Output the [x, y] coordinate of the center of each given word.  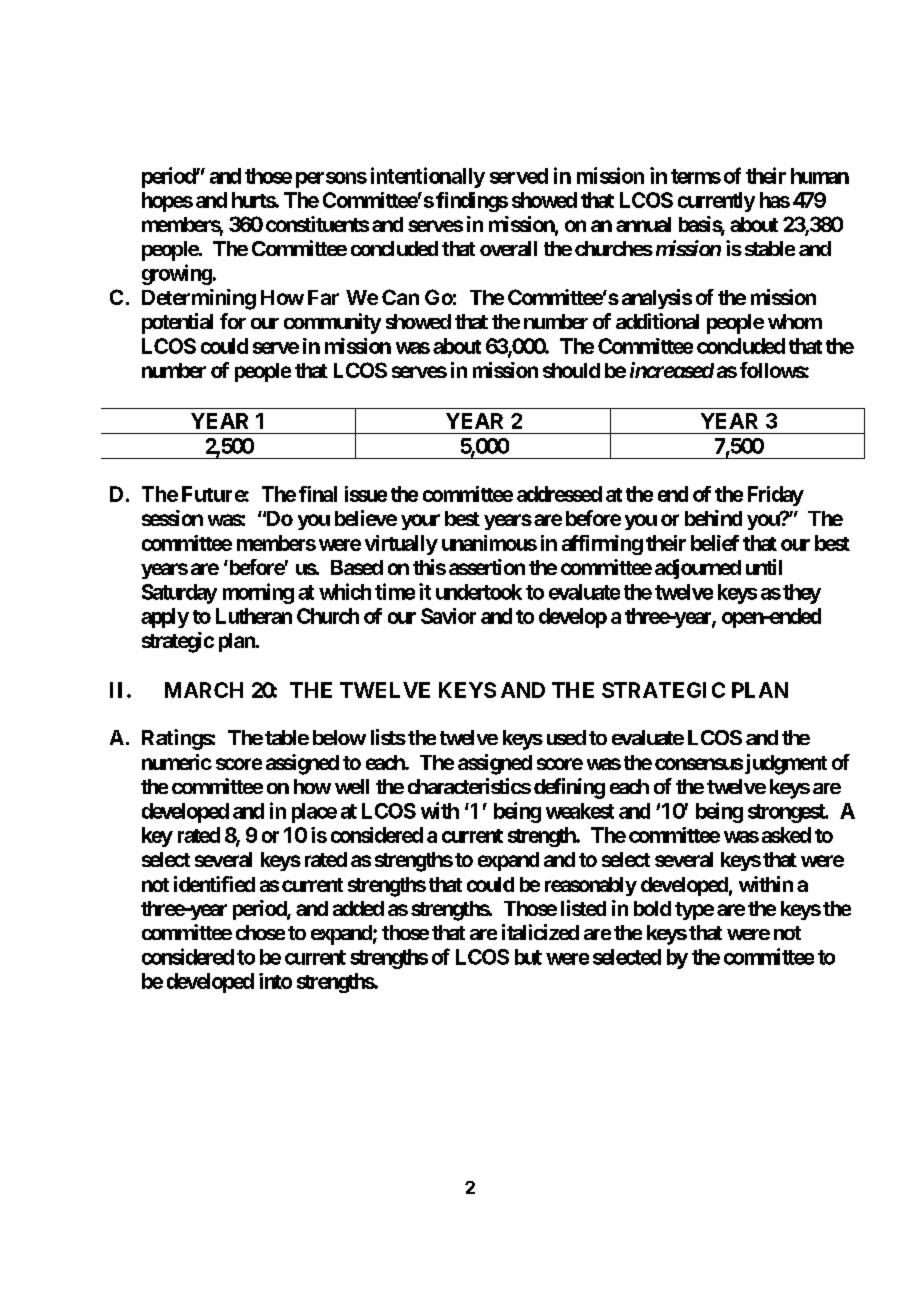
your [420, 522]
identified [214, 884]
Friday [776, 496]
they [802, 594]
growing [177, 274]
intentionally [428, 177]
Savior [448, 616]
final [318, 494]
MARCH [204, 690]
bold [652, 908]
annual [643, 224]
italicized [540, 932]
